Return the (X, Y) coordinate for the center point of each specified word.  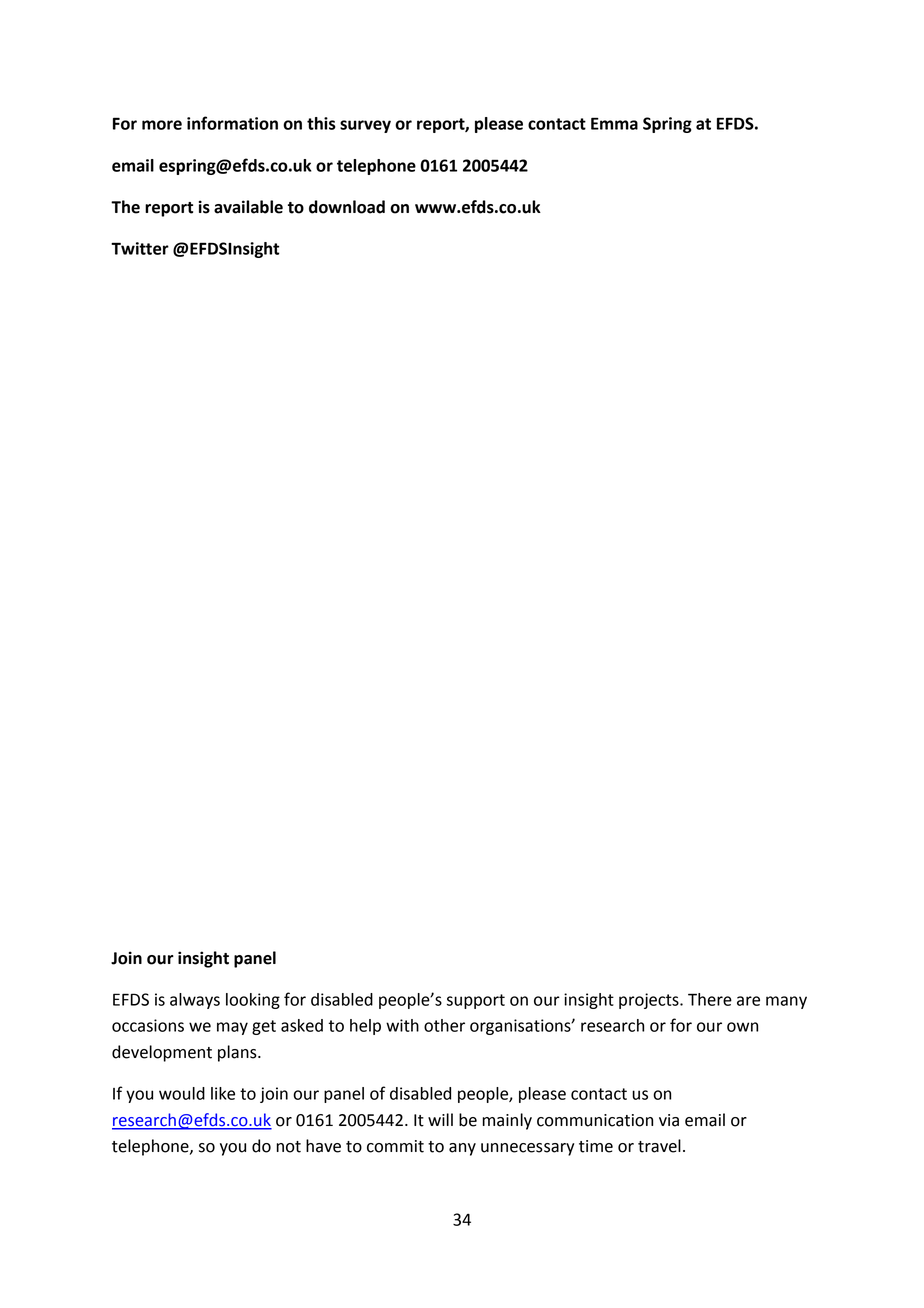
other (444, 1025)
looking (253, 1001)
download (347, 207)
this (321, 123)
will (440, 1119)
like (223, 1093)
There (710, 999)
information (232, 123)
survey (365, 126)
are (748, 1001)
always (195, 1001)
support (476, 1001)
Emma (614, 123)
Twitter (140, 248)
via (669, 1120)
